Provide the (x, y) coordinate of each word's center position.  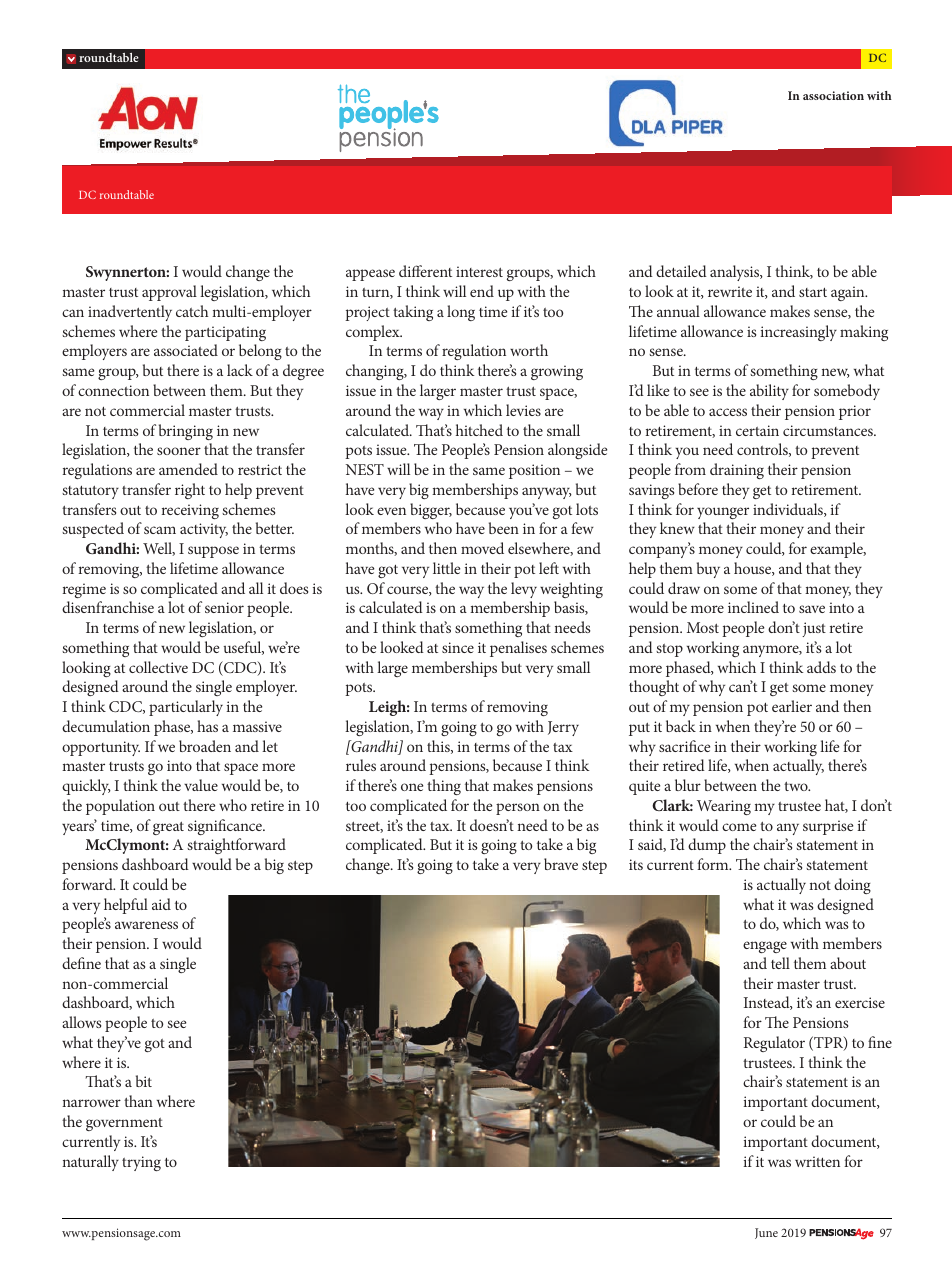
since (458, 647)
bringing (186, 432)
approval (169, 293)
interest (479, 271)
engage (765, 947)
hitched (479, 430)
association (833, 95)
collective (158, 667)
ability (769, 392)
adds (821, 667)
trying (141, 1163)
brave (561, 864)
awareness (146, 925)
